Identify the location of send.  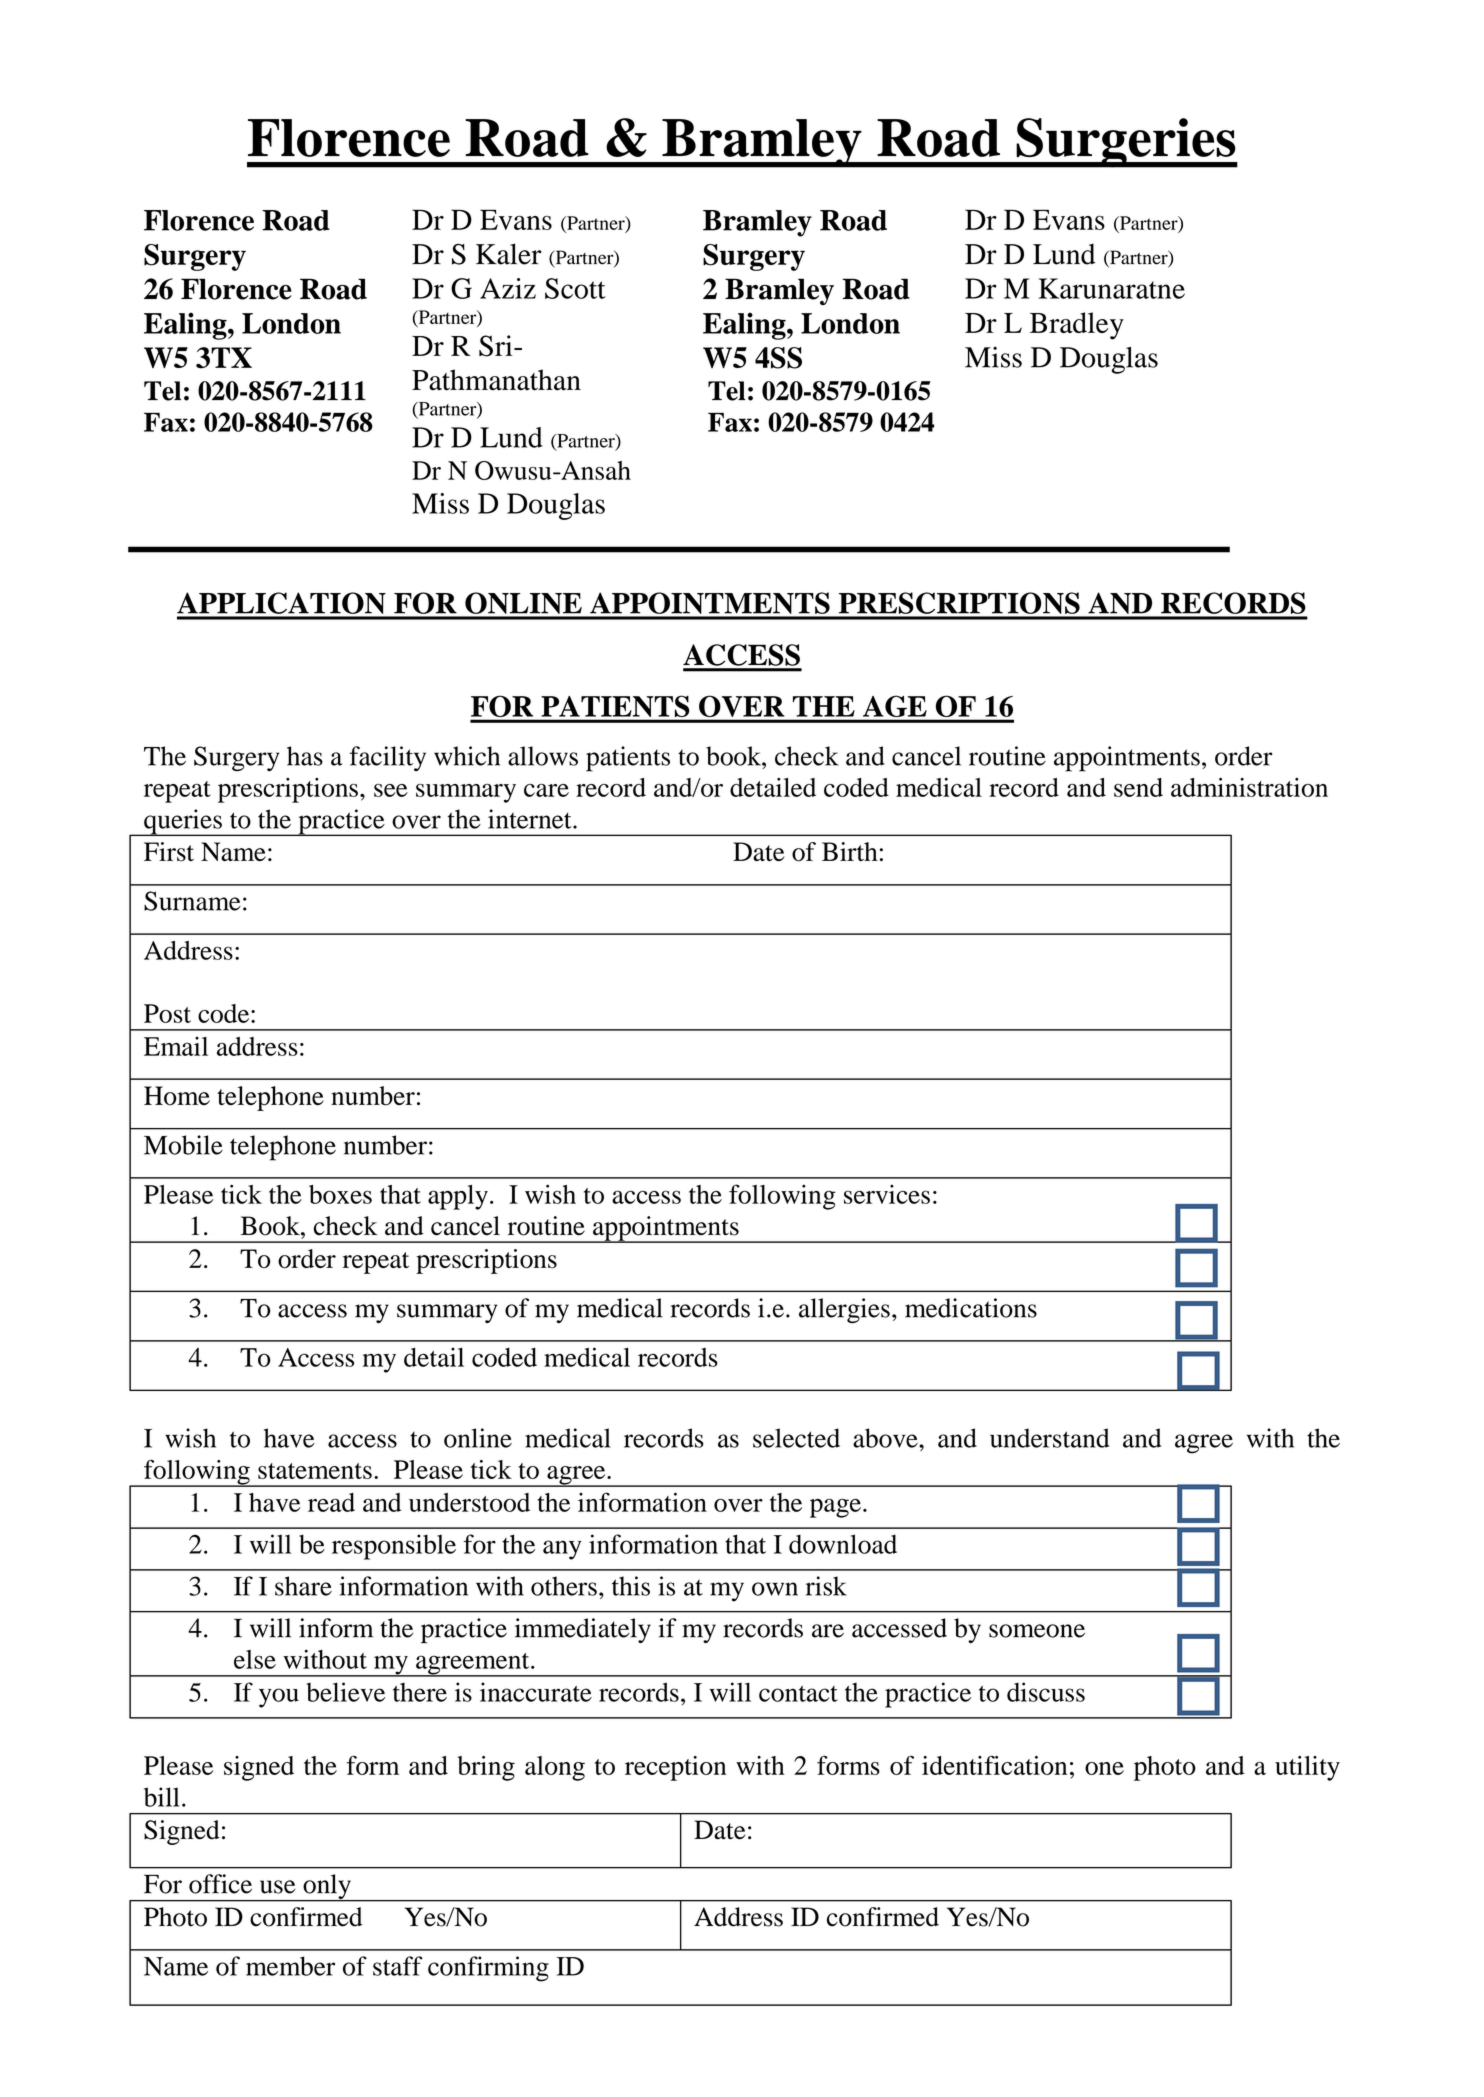
(1138, 787).
